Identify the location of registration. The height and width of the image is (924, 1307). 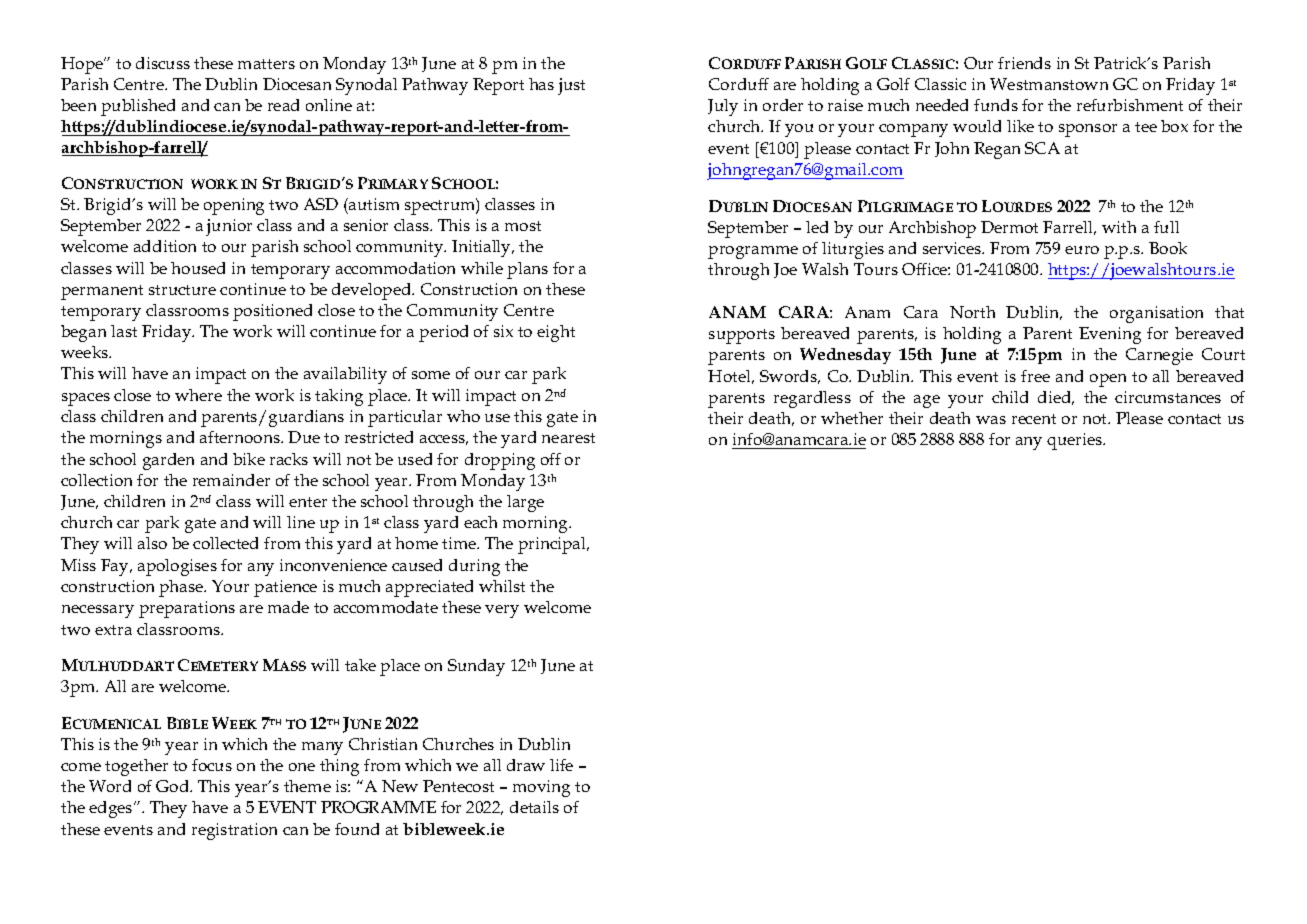
(234, 831).
